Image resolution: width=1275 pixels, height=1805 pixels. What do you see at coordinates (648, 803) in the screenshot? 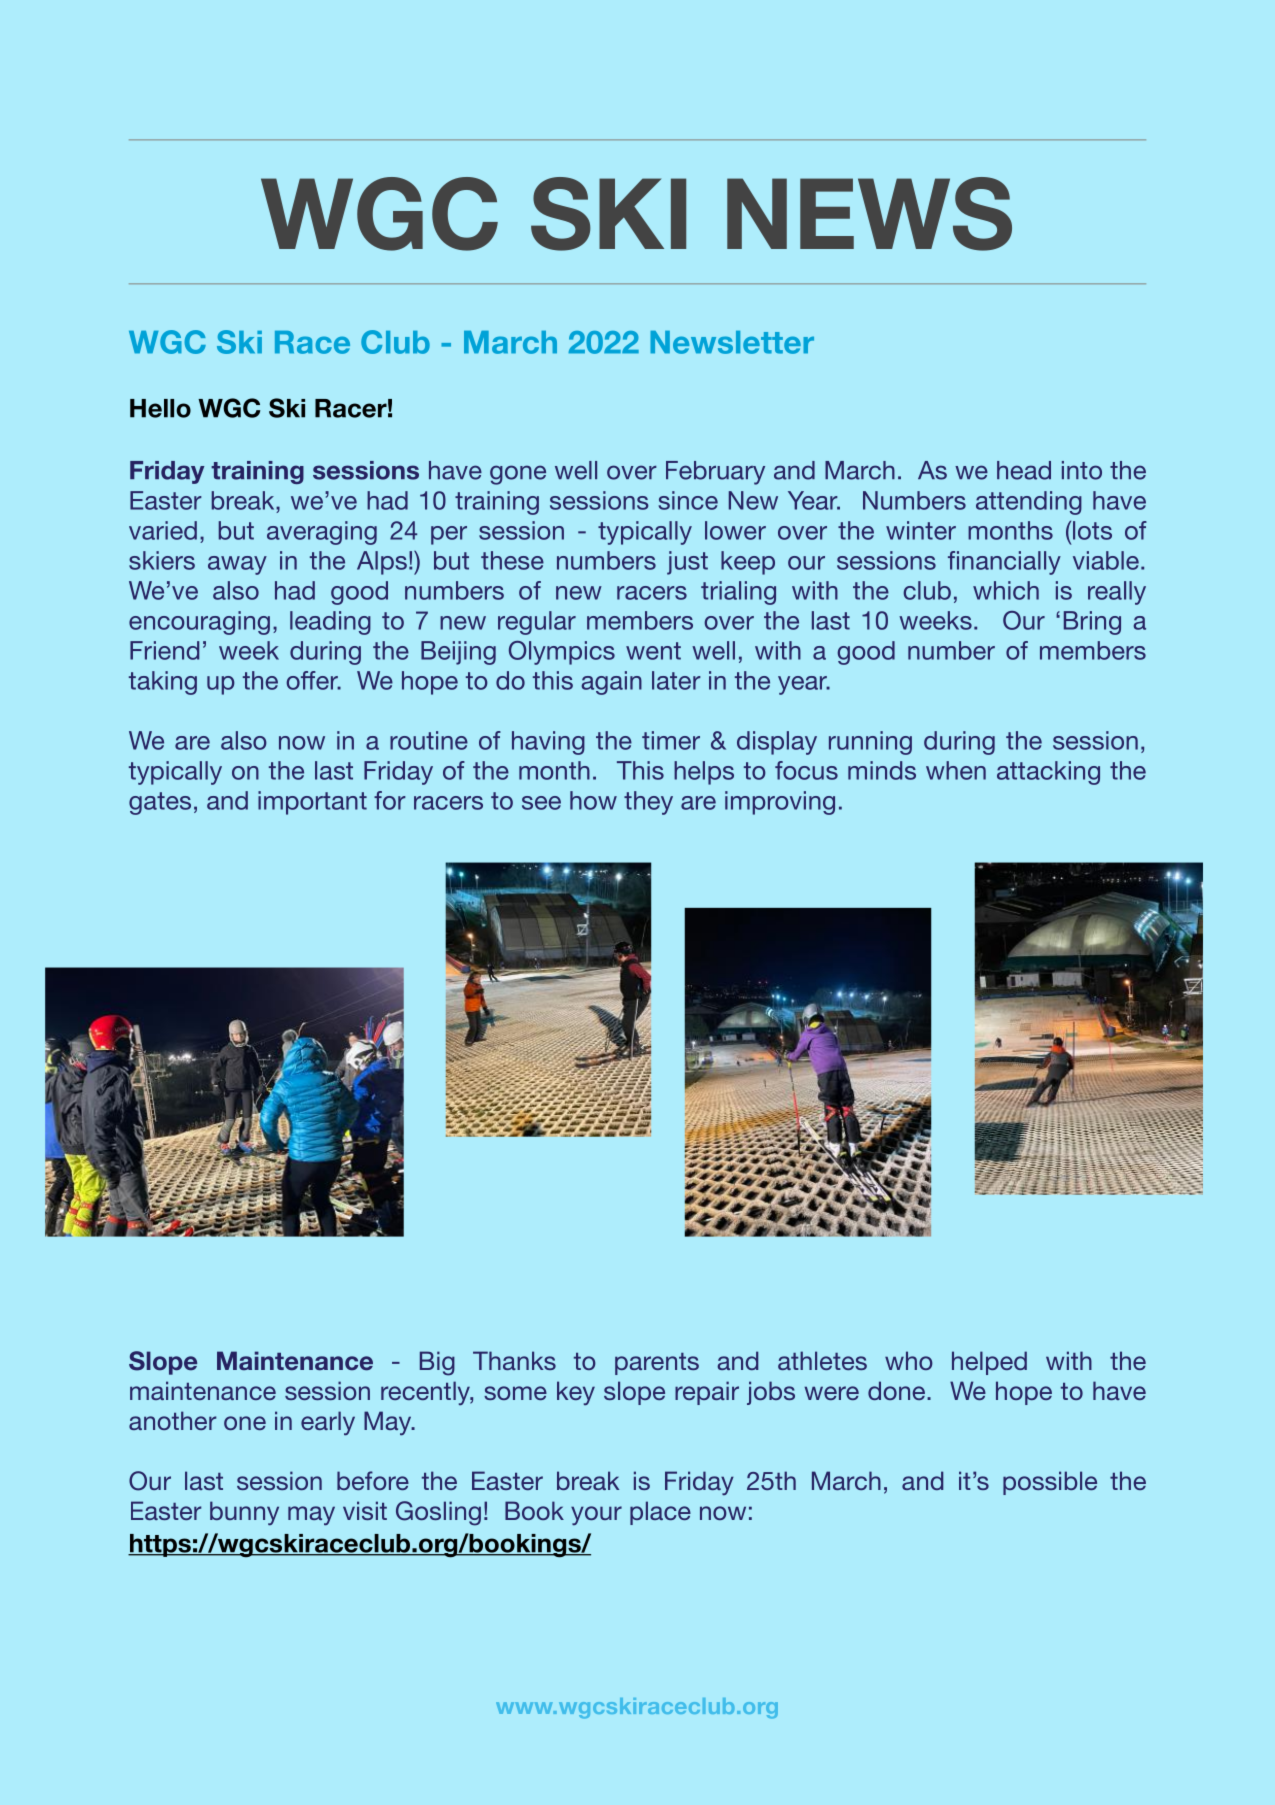
I see `they` at bounding box center [648, 803].
